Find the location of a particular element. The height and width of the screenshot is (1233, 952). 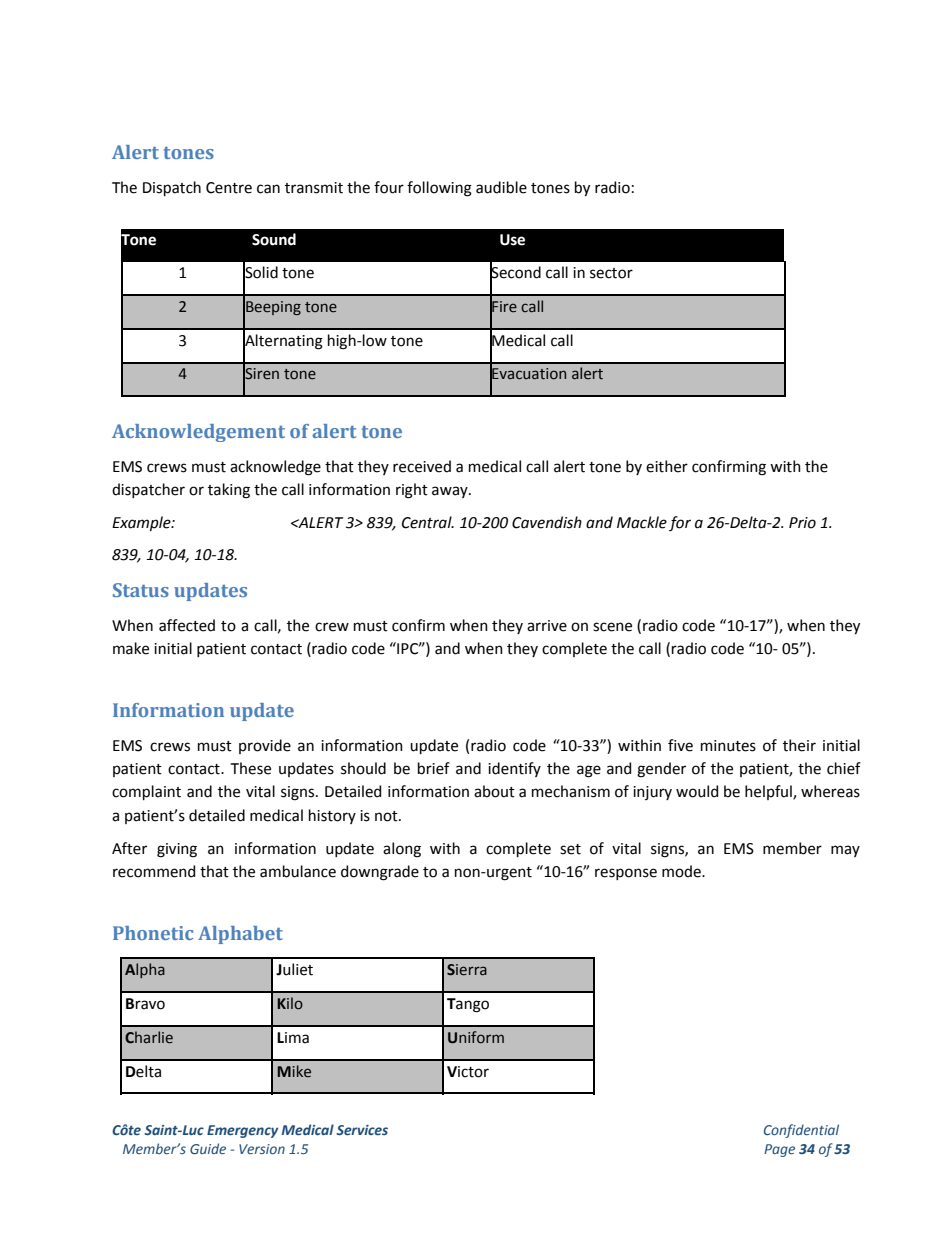

affected is located at coordinates (187, 625).
